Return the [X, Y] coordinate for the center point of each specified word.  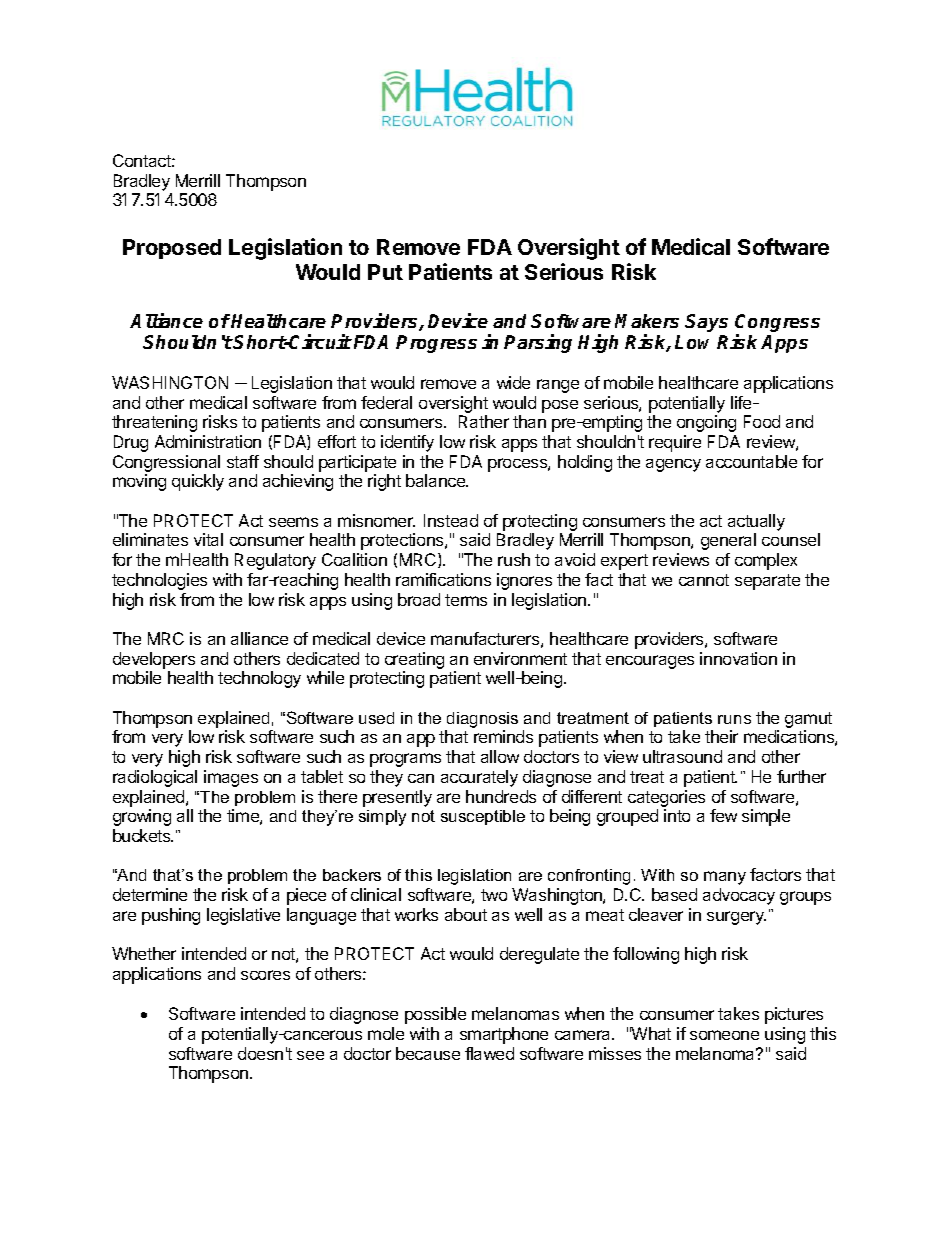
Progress [436, 344]
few [723, 815]
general [728, 541]
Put [385, 272]
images [231, 778]
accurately [479, 778]
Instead [451, 520]
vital [208, 539]
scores [265, 975]
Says [706, 323]
